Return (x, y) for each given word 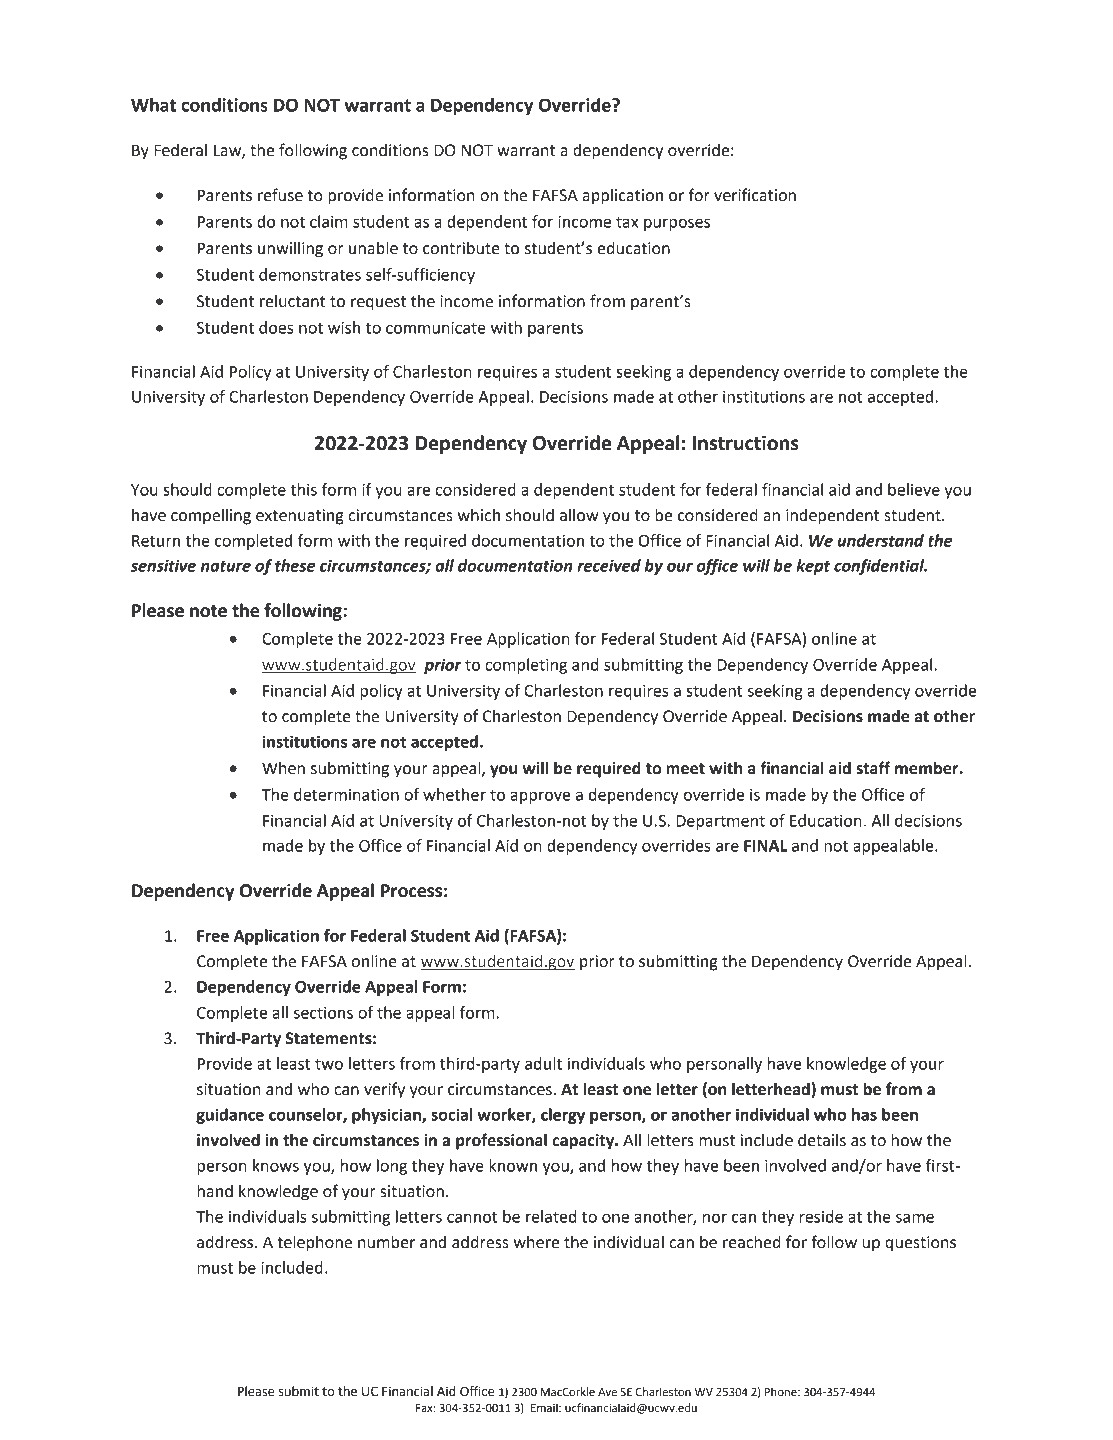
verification (755, 195)
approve (540, 797)
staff (873, 768)
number (386, 1242)
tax (627, 222)
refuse (280, 195)
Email (545, 1407)
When (283, 768)
